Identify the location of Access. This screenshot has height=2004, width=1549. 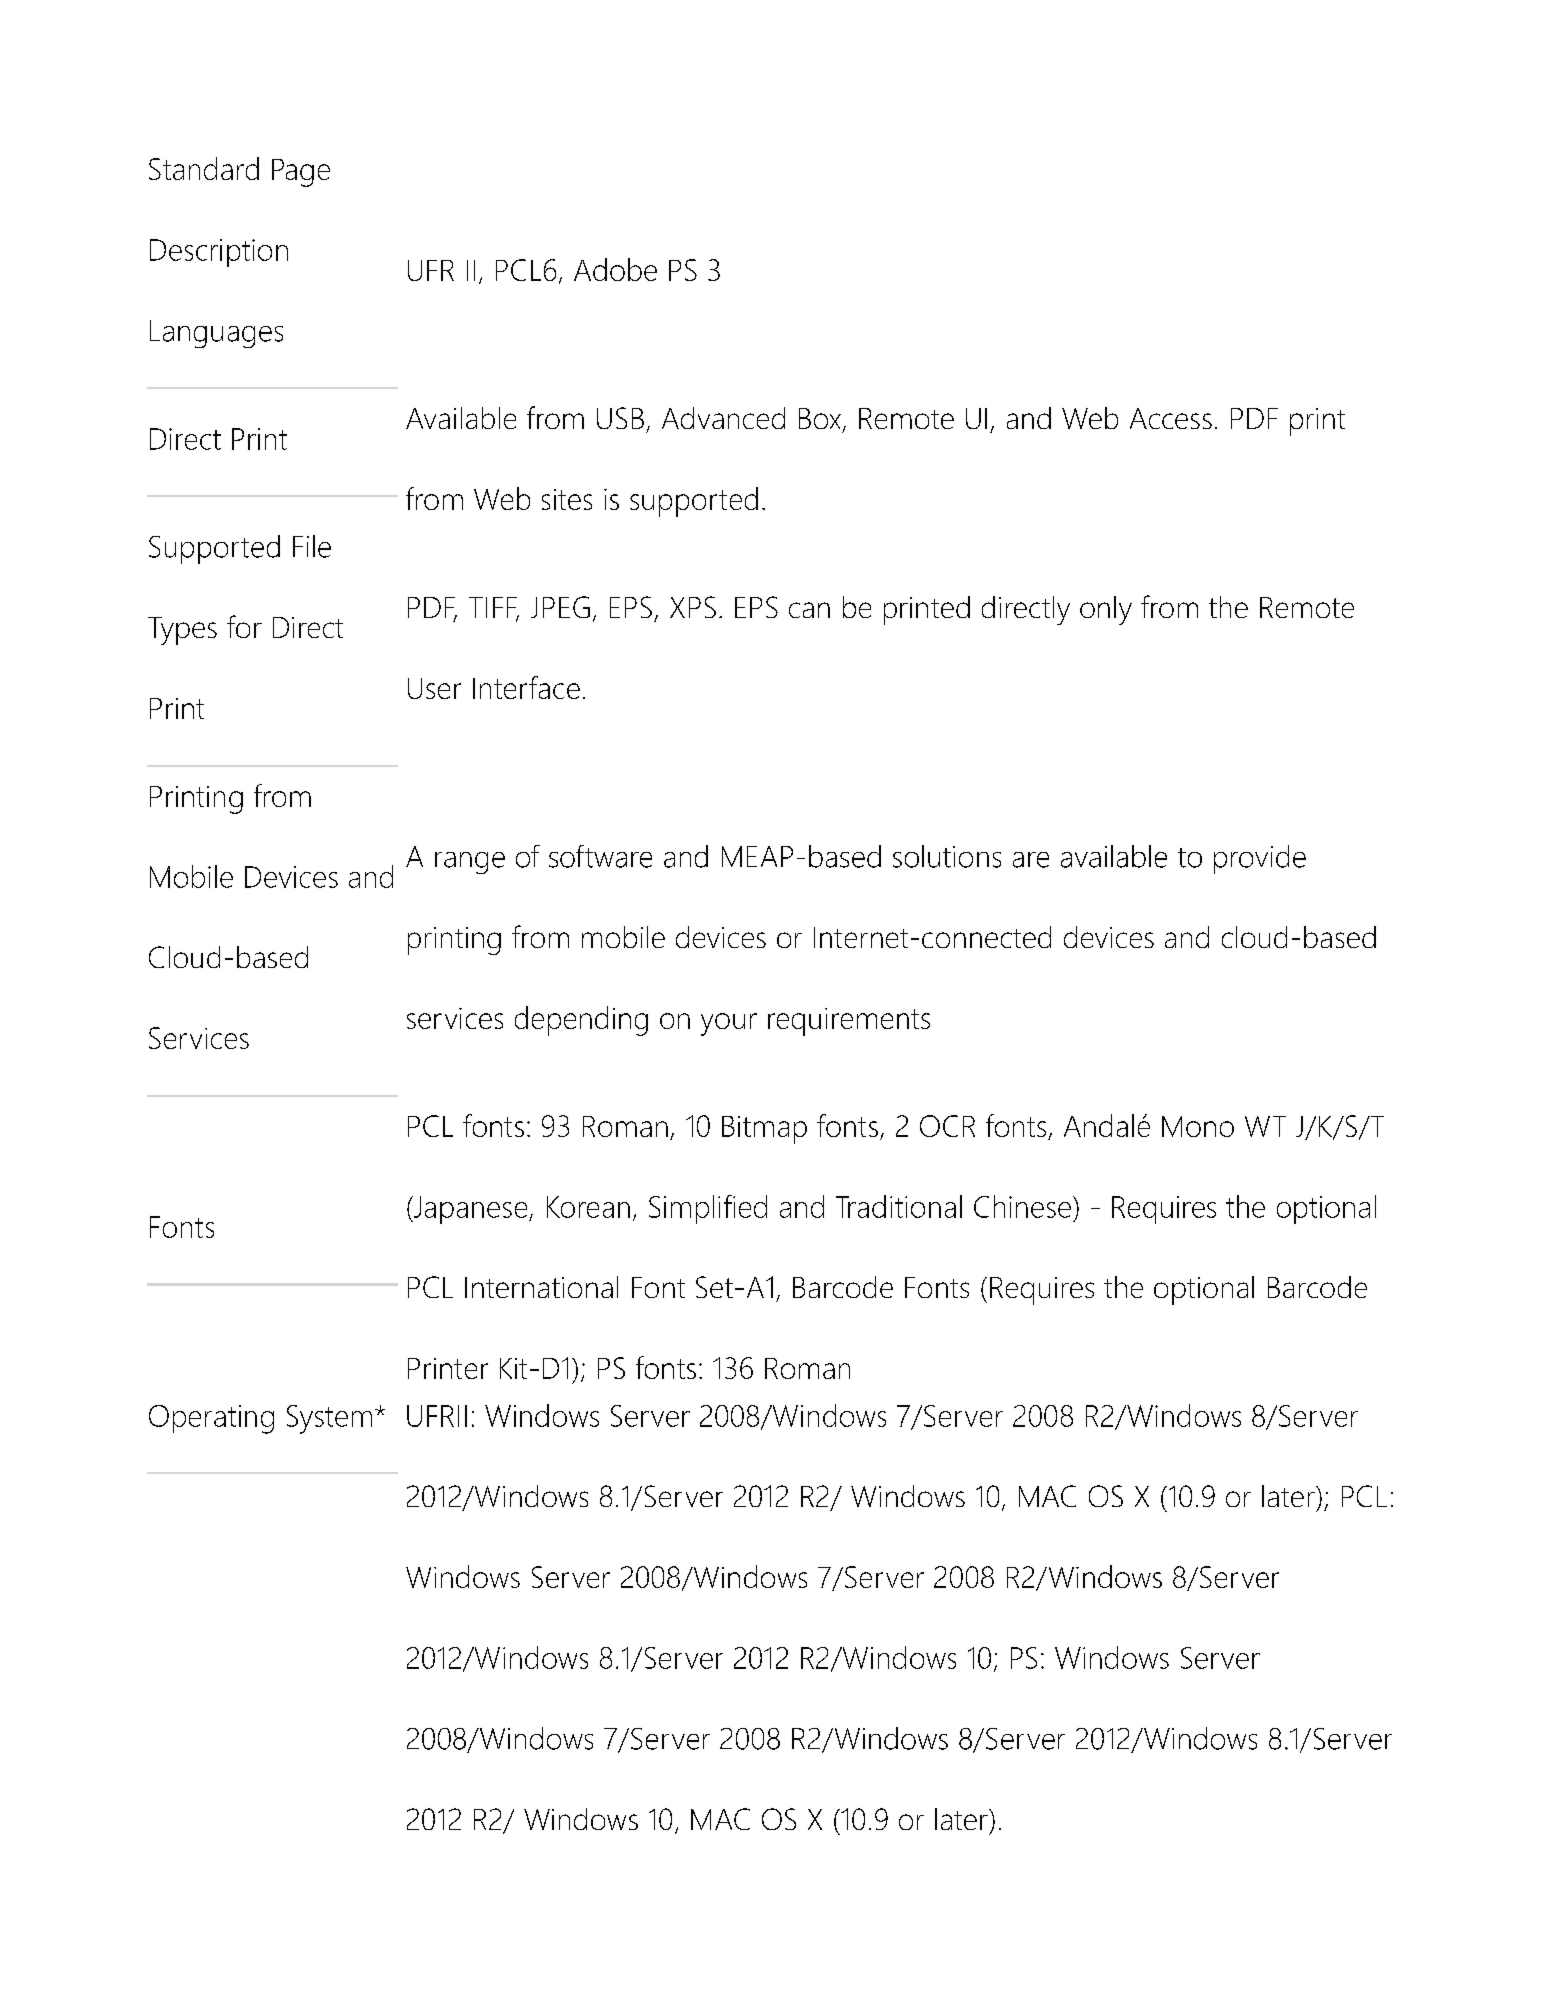
(1171, 418).
